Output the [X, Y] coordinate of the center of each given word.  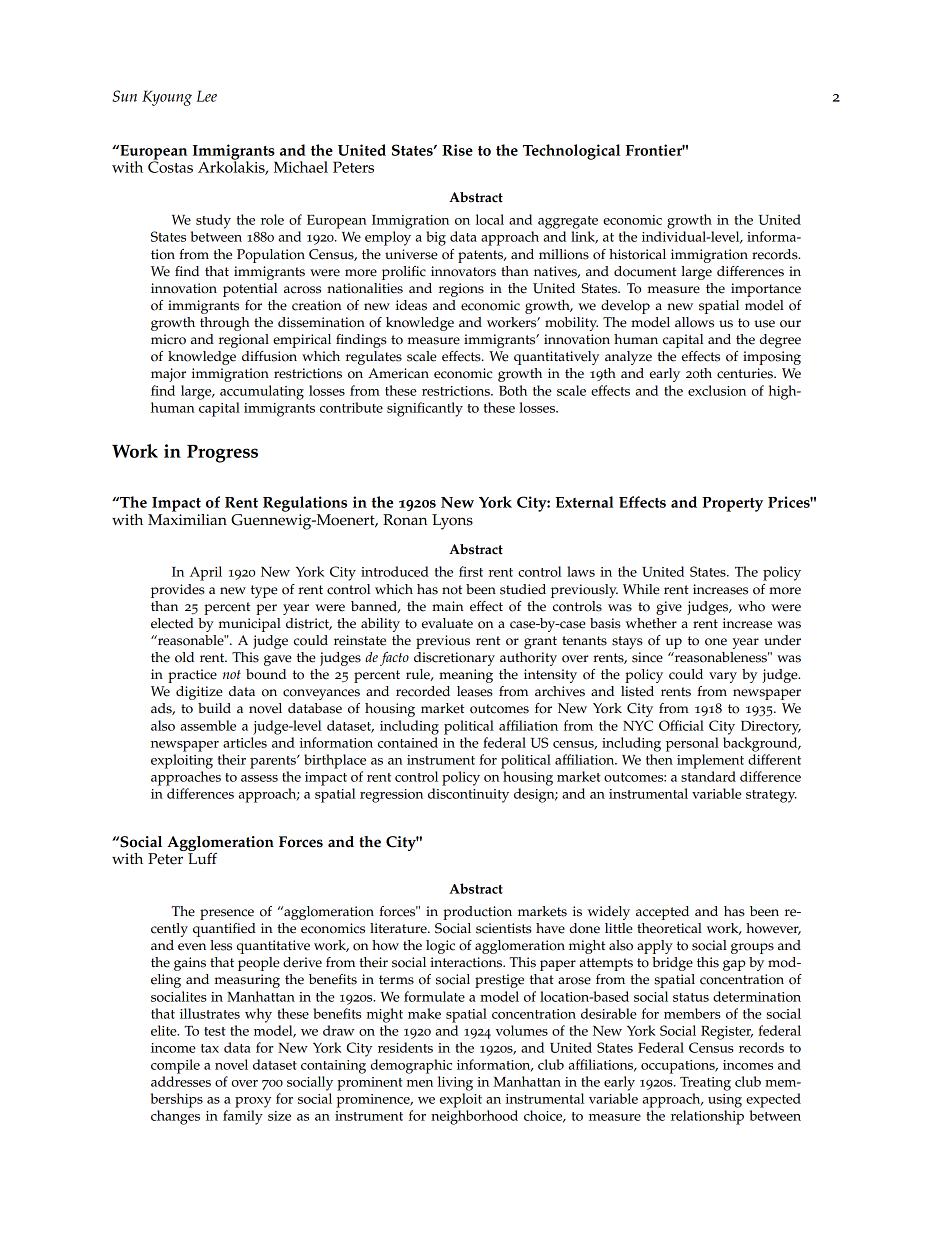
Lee [207, 96]
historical [637, 254]
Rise [457, 150]
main [448, 606]
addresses [181, 1081]
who [751, 606]
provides [178, 591]
